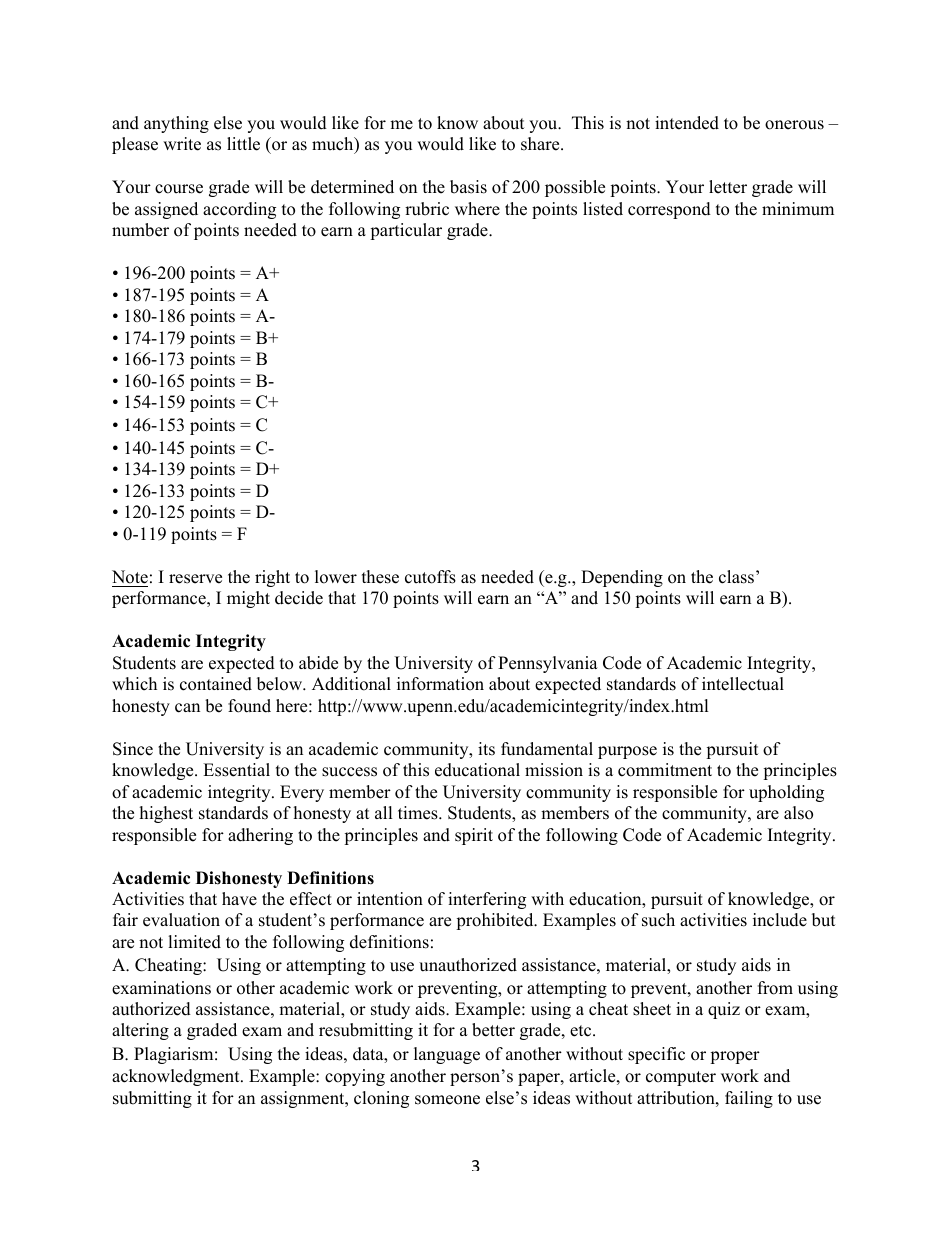 The image size is (952, 1233). Describe the element at coordinates (140, 1031) in the document. I see `altering` at that location.
